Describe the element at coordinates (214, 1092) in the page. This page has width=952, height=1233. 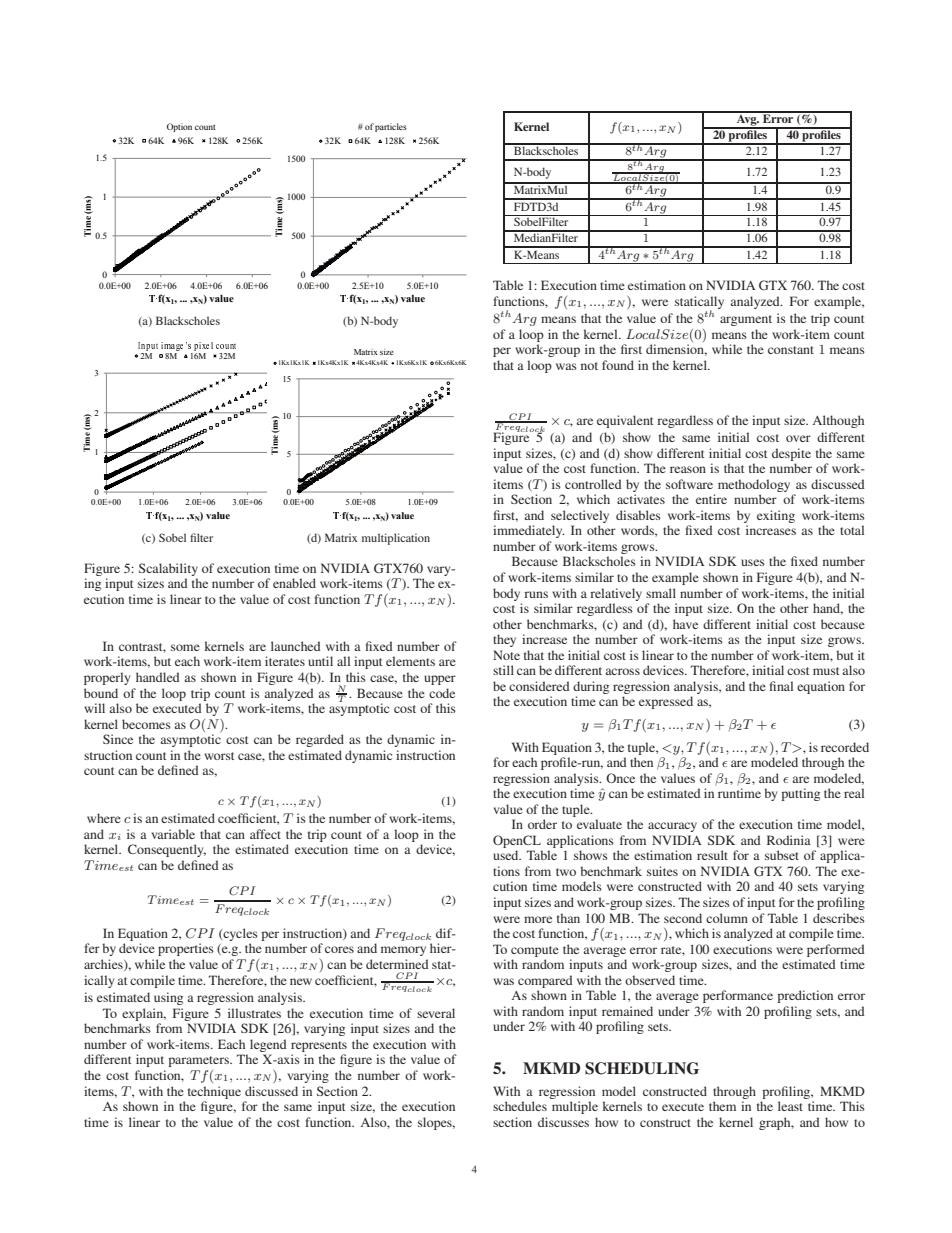
I see `technique` at that location.
